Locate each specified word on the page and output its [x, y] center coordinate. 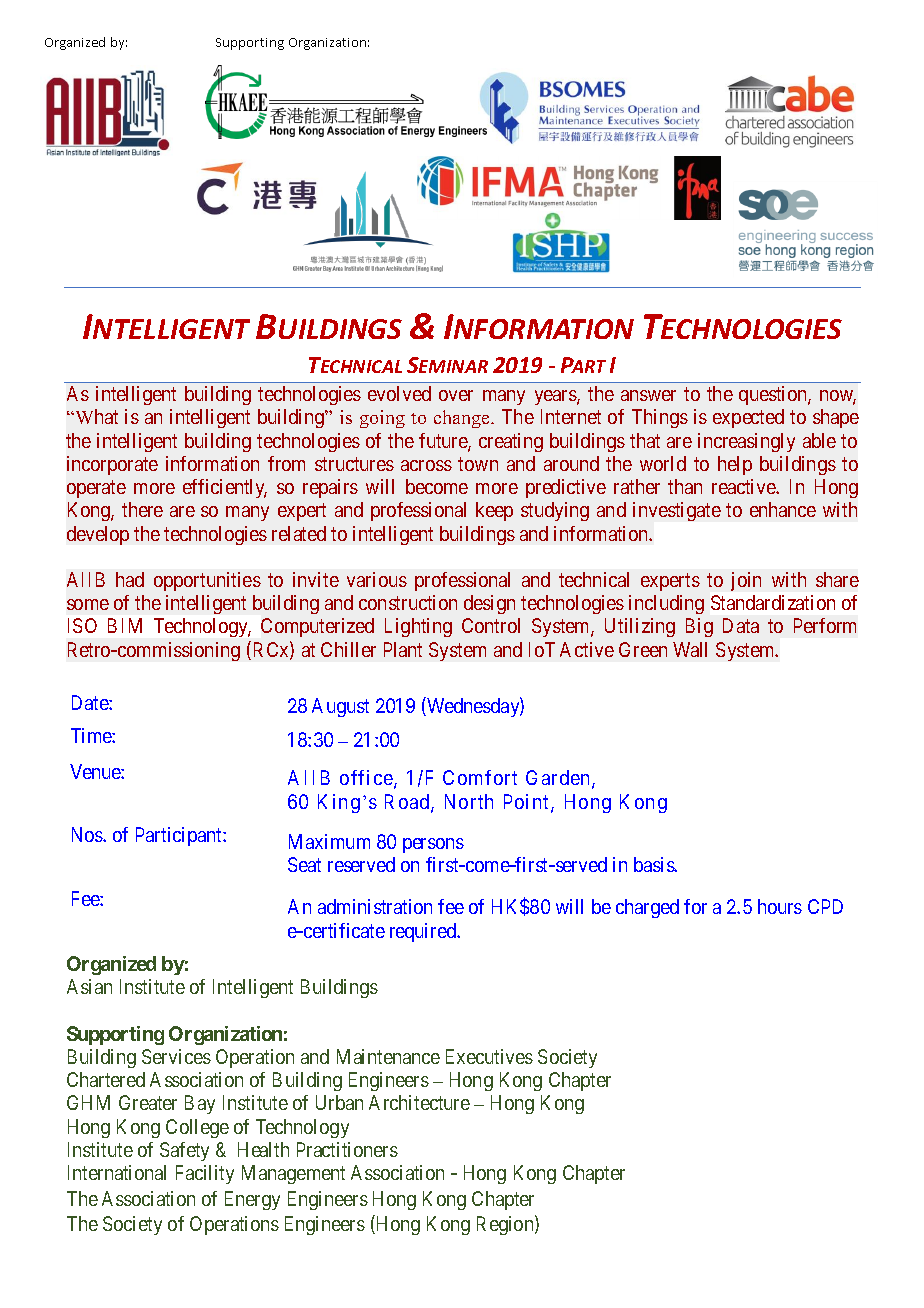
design [489, 604]
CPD [825, 906]
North [469, 801]
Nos [88, 834]
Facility [205, 1174]
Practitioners [347, 1149]
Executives [489, 1056]
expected [748, 418]
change [463, 419]
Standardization [773, 602]
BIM [125, 625]
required [424, 932]
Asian [89, 986]
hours [780, 906]
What [95, 416]
